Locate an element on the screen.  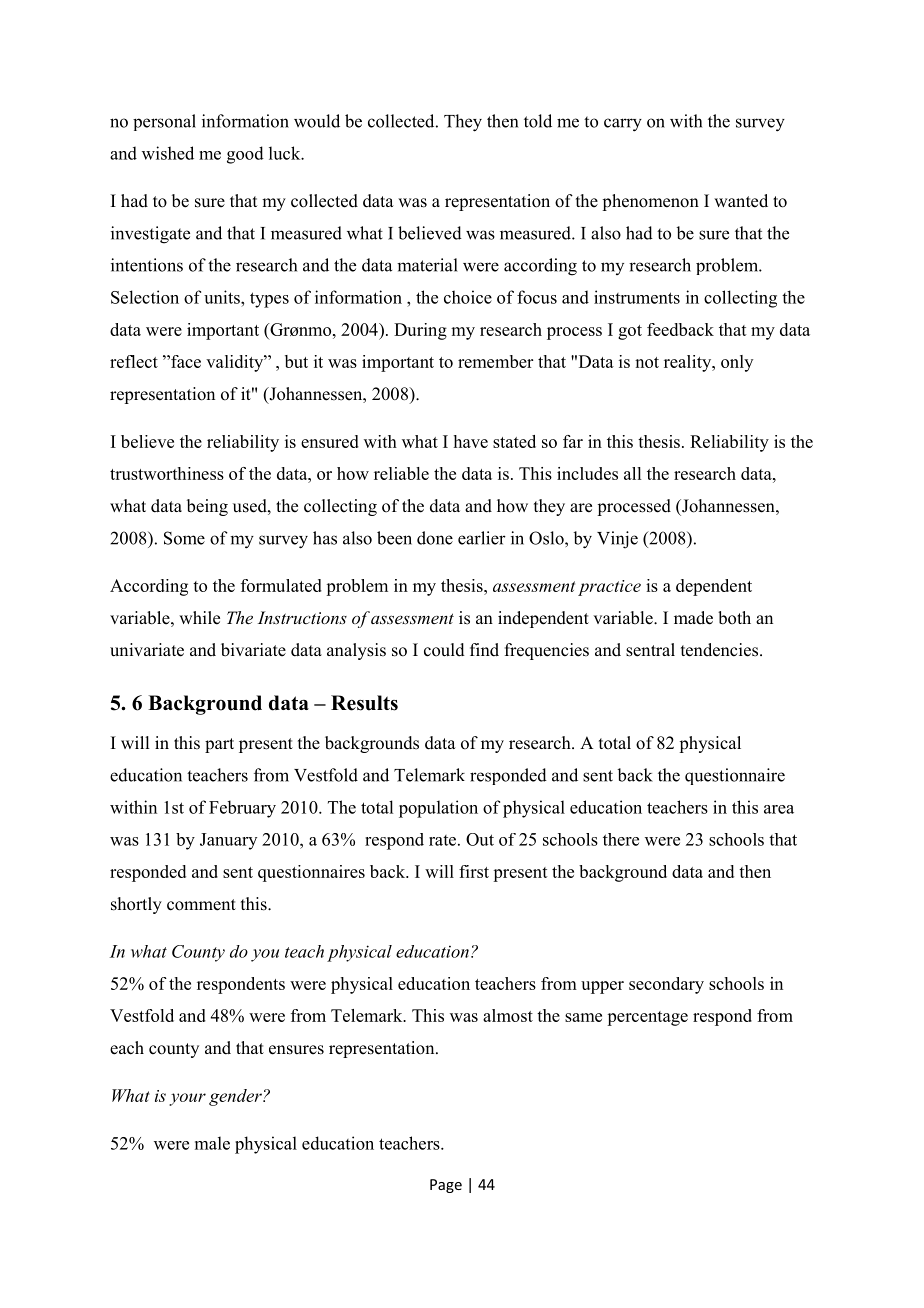
tendencies is located at coordinates (721, 650).
